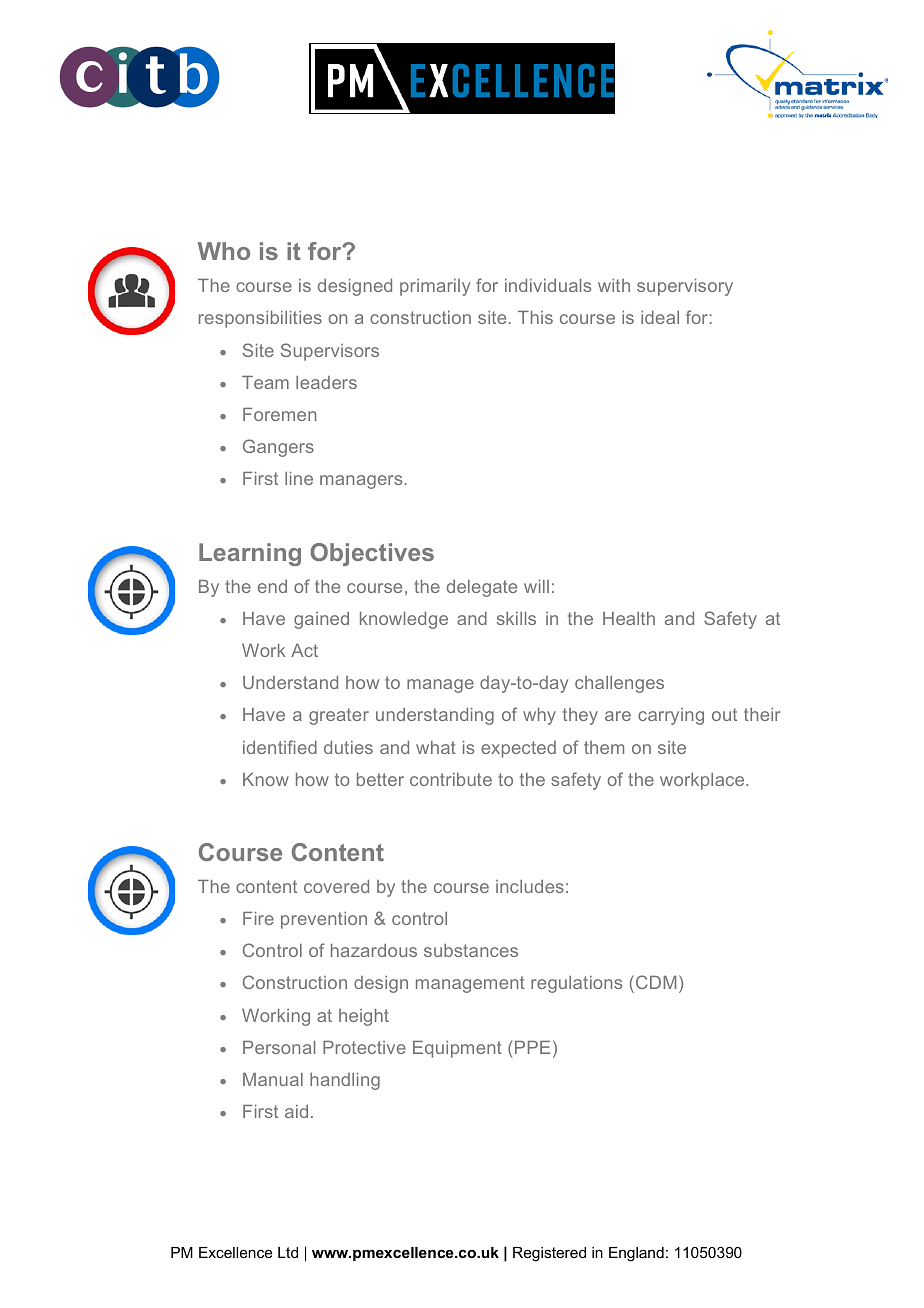 Image resolution: width=924 pixels, height=1308 pixels. I want to click on England, so click(636, 1254).
